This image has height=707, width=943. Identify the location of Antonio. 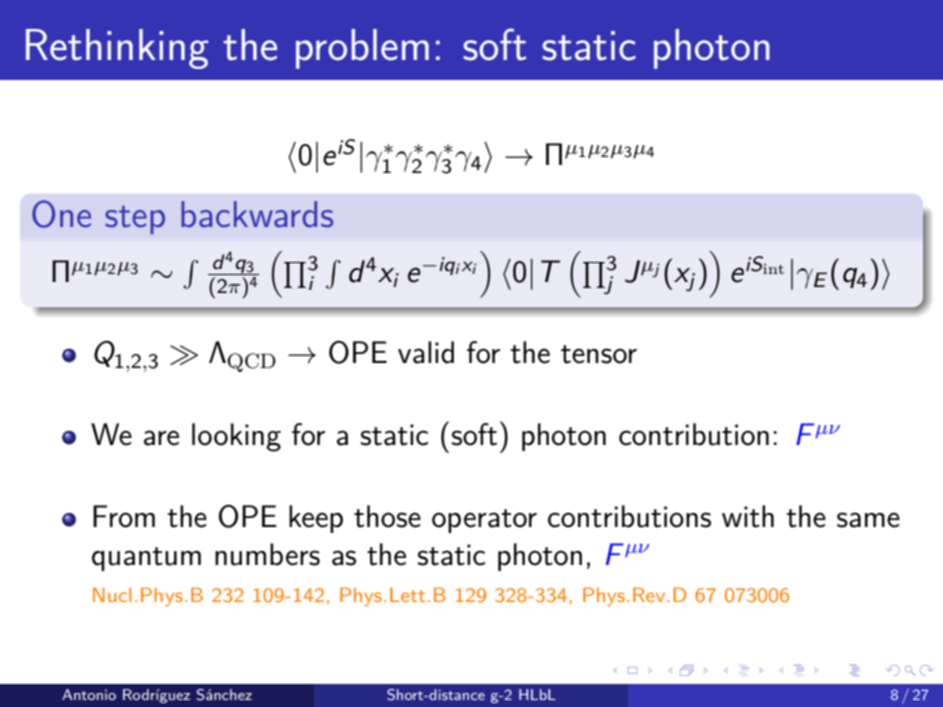
(89, 694).
